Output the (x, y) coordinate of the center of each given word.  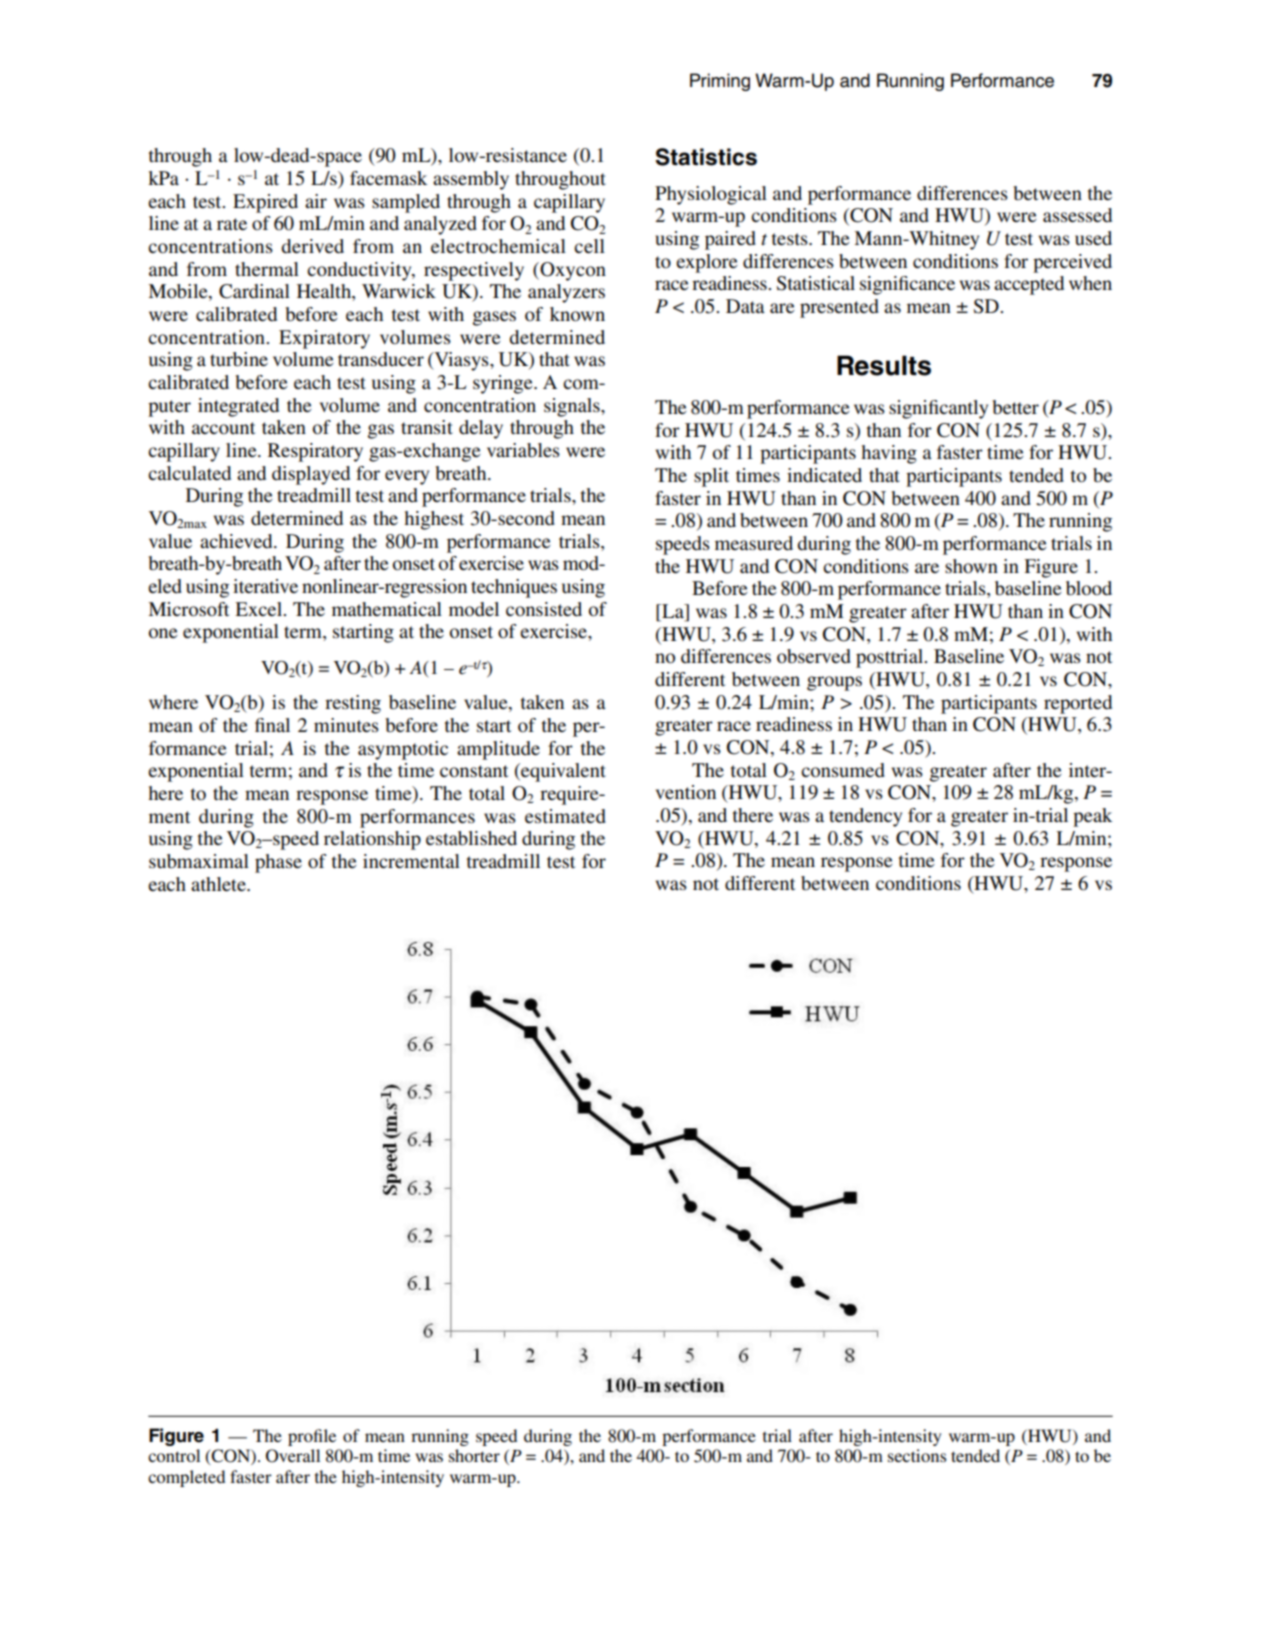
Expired (265, 203)
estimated (565, 816)
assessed (1077, 215)
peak (1092, 817)
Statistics (706, 157)
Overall (293, 1456)
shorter (474, 1455)
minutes (346, 725)
